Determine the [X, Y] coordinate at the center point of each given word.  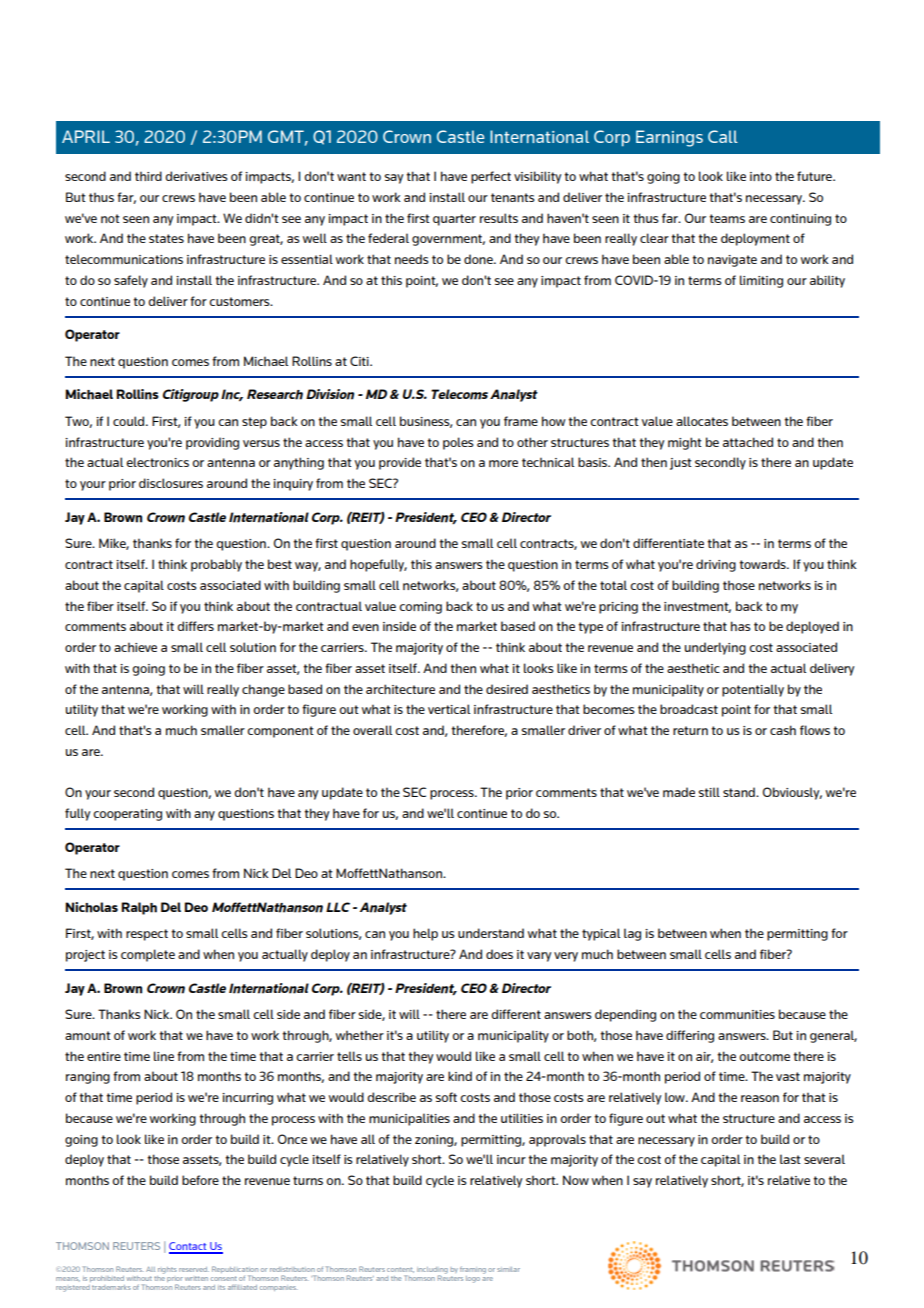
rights [167, 1270]
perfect [491, 177]
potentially [753, 690]
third [148, 176]
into [761, 176]
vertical [449, 709]
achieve [135, 647]
